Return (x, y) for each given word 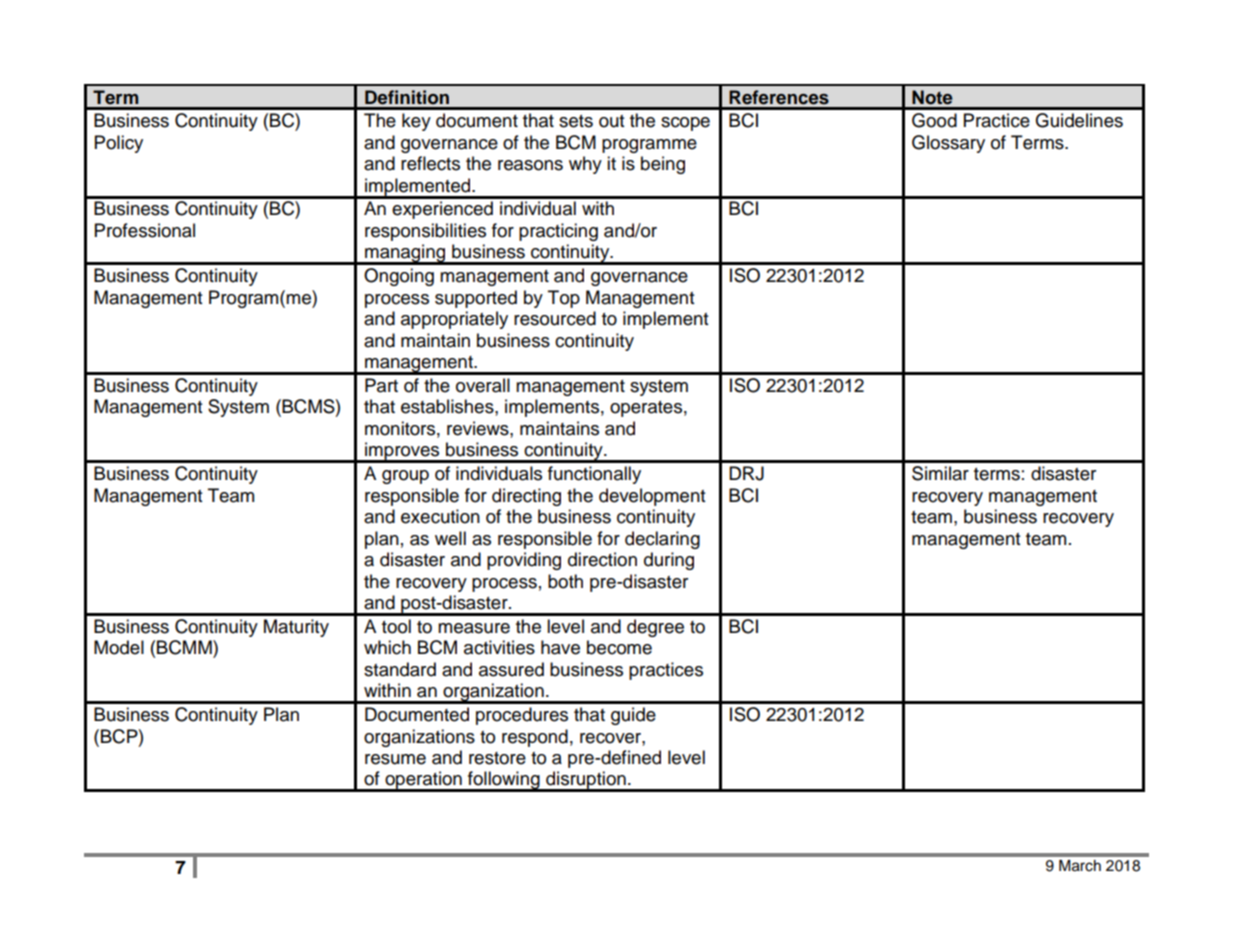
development (652, 497)
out (611, 121)
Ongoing (399, 277)
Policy (119, 144)
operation (423, 781)
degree (655, 628)
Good (934, 120)
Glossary (948, 144)
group (405, 477)
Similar (940, 473)
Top (564, 299)
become (619, 647)
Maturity (296, 628)
